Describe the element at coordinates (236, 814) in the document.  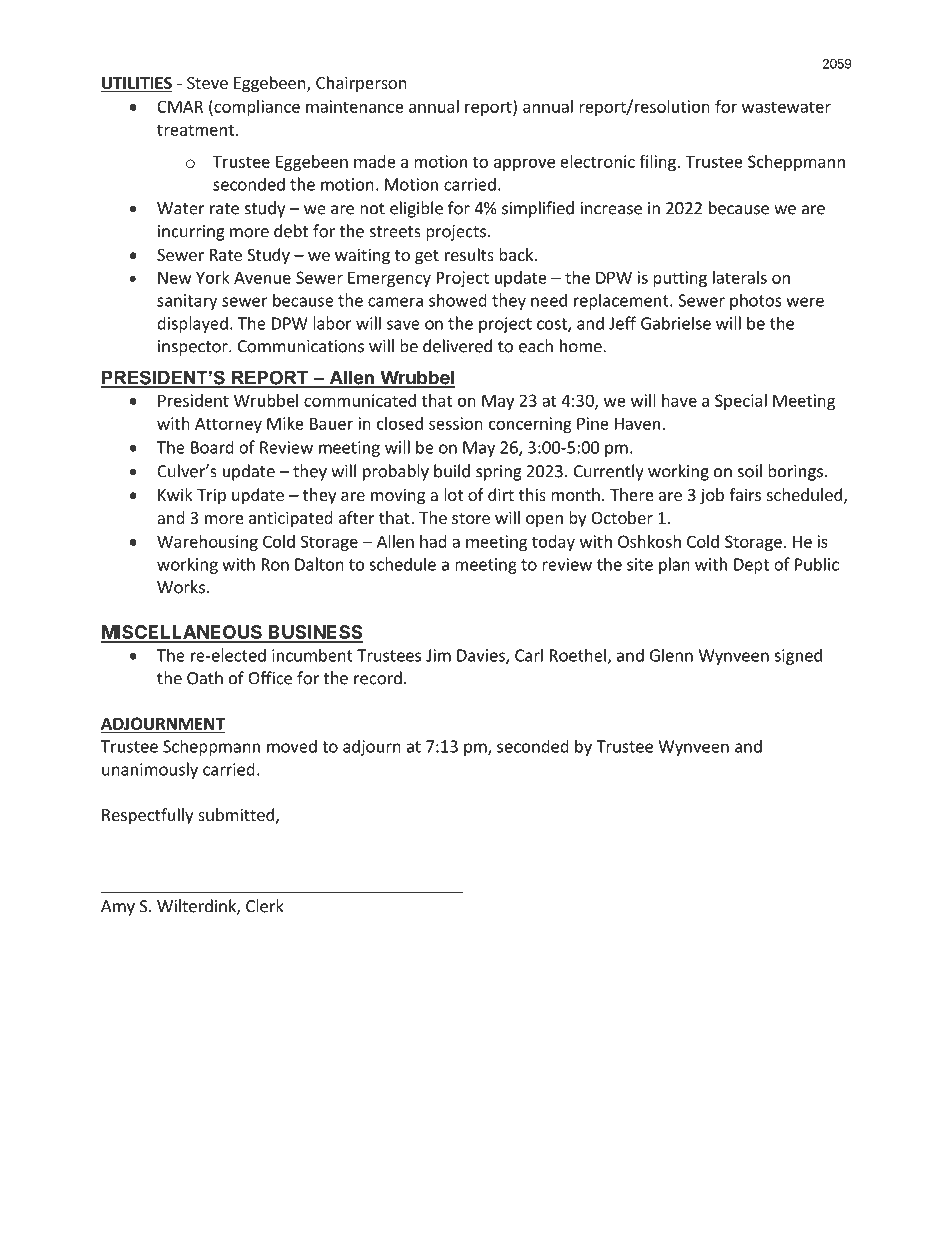
I see `submitted` at that location.
